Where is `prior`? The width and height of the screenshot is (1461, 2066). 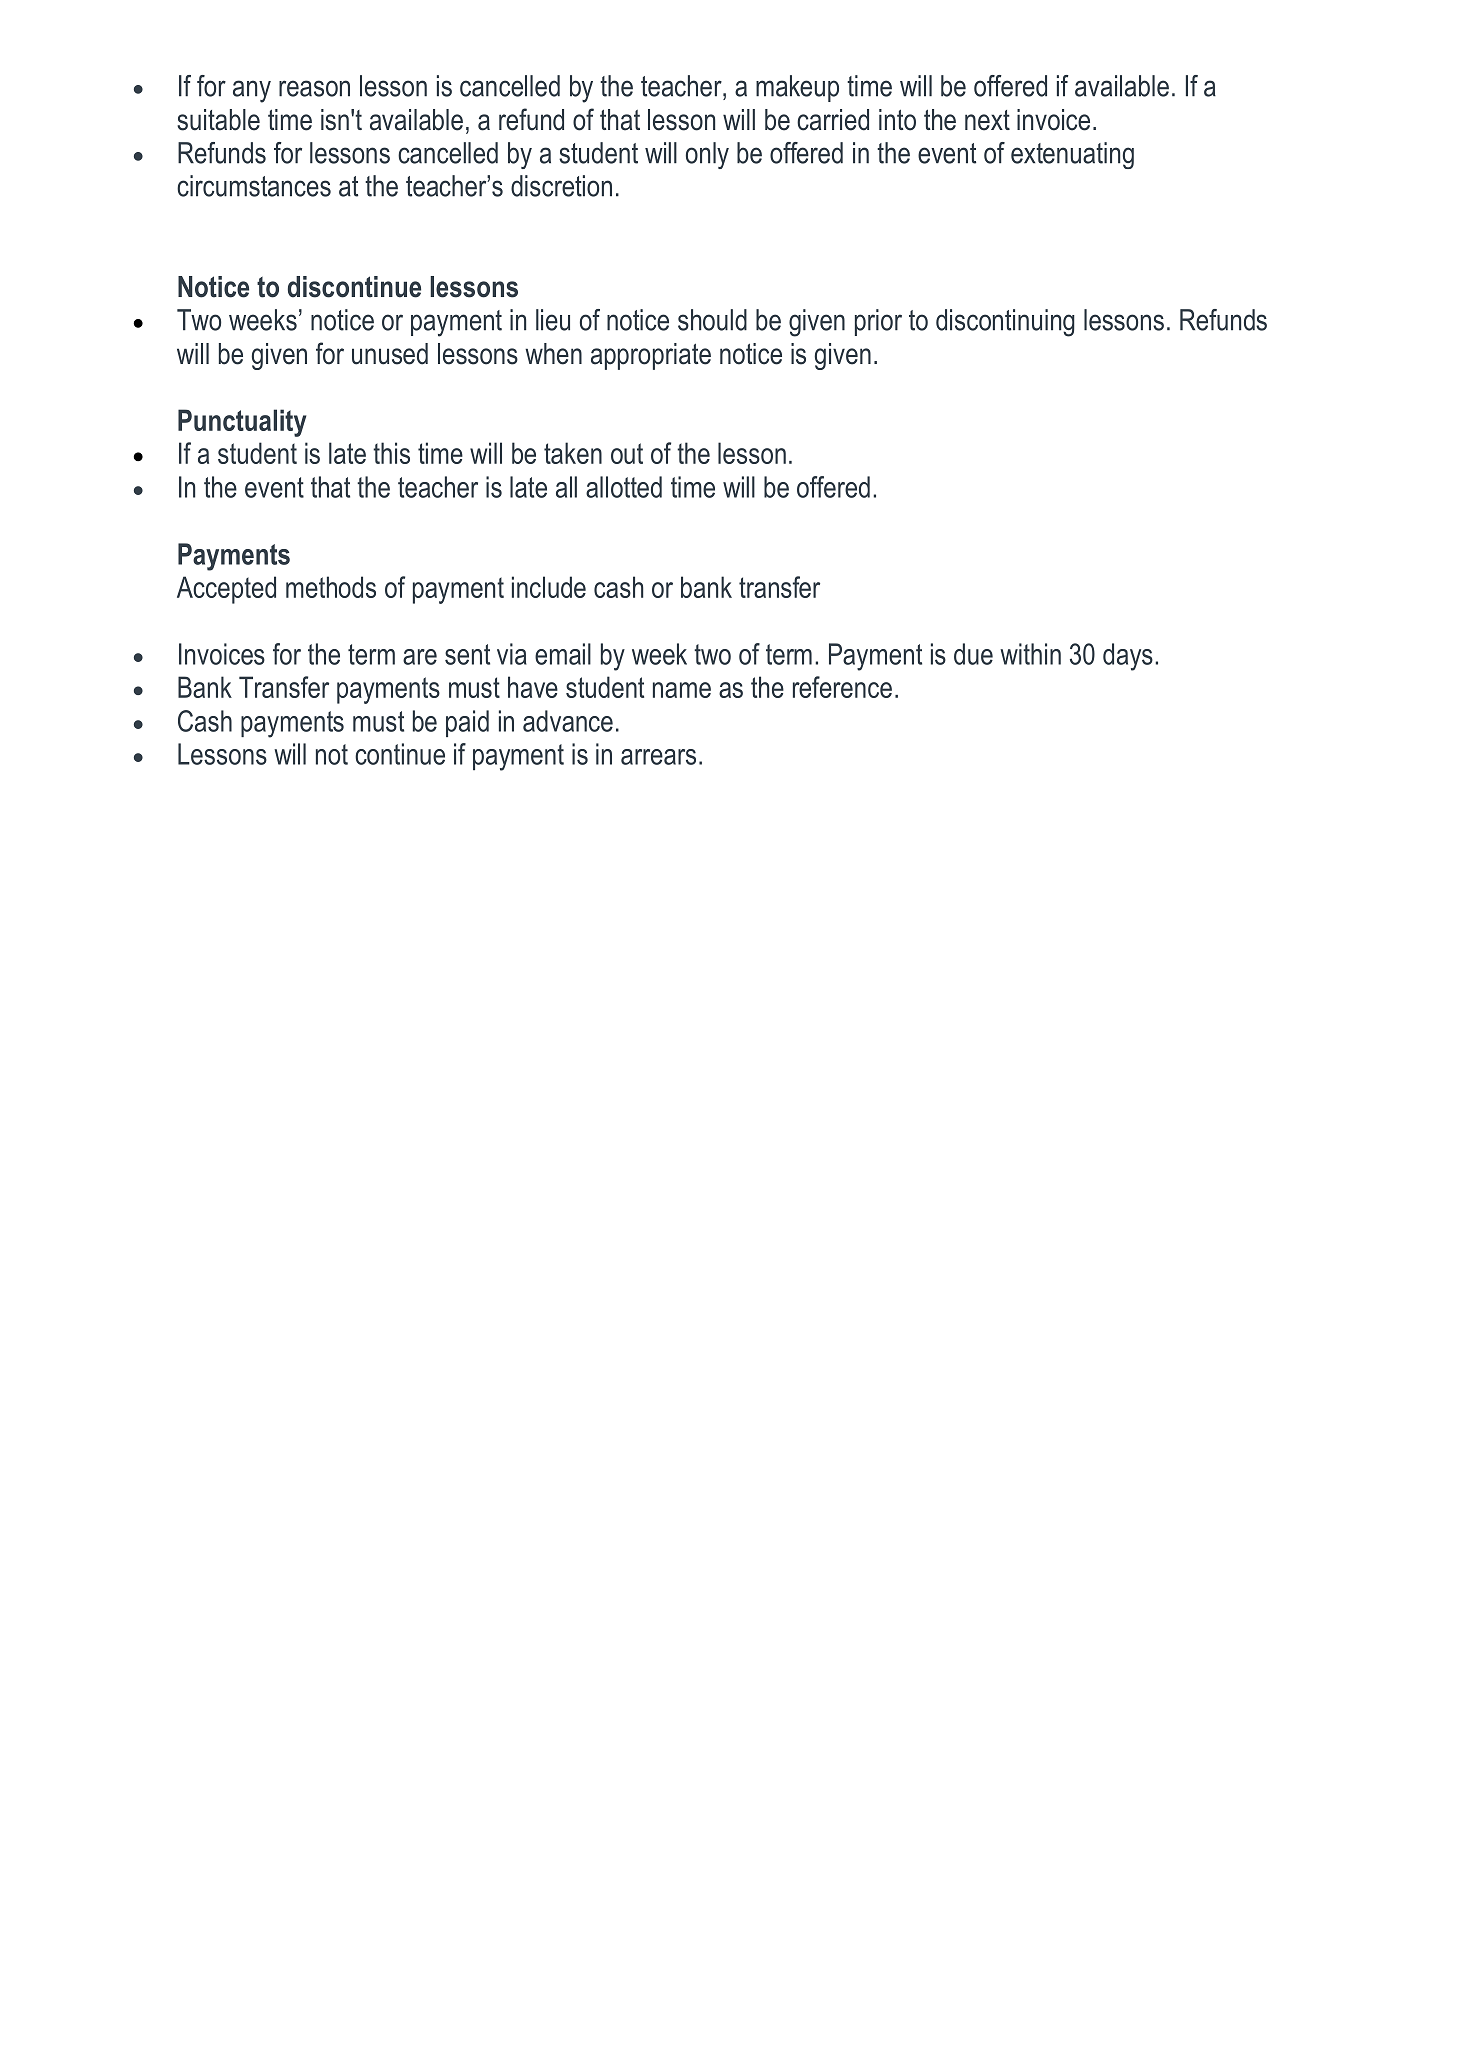 prior is located at coordinates (878, 322).
